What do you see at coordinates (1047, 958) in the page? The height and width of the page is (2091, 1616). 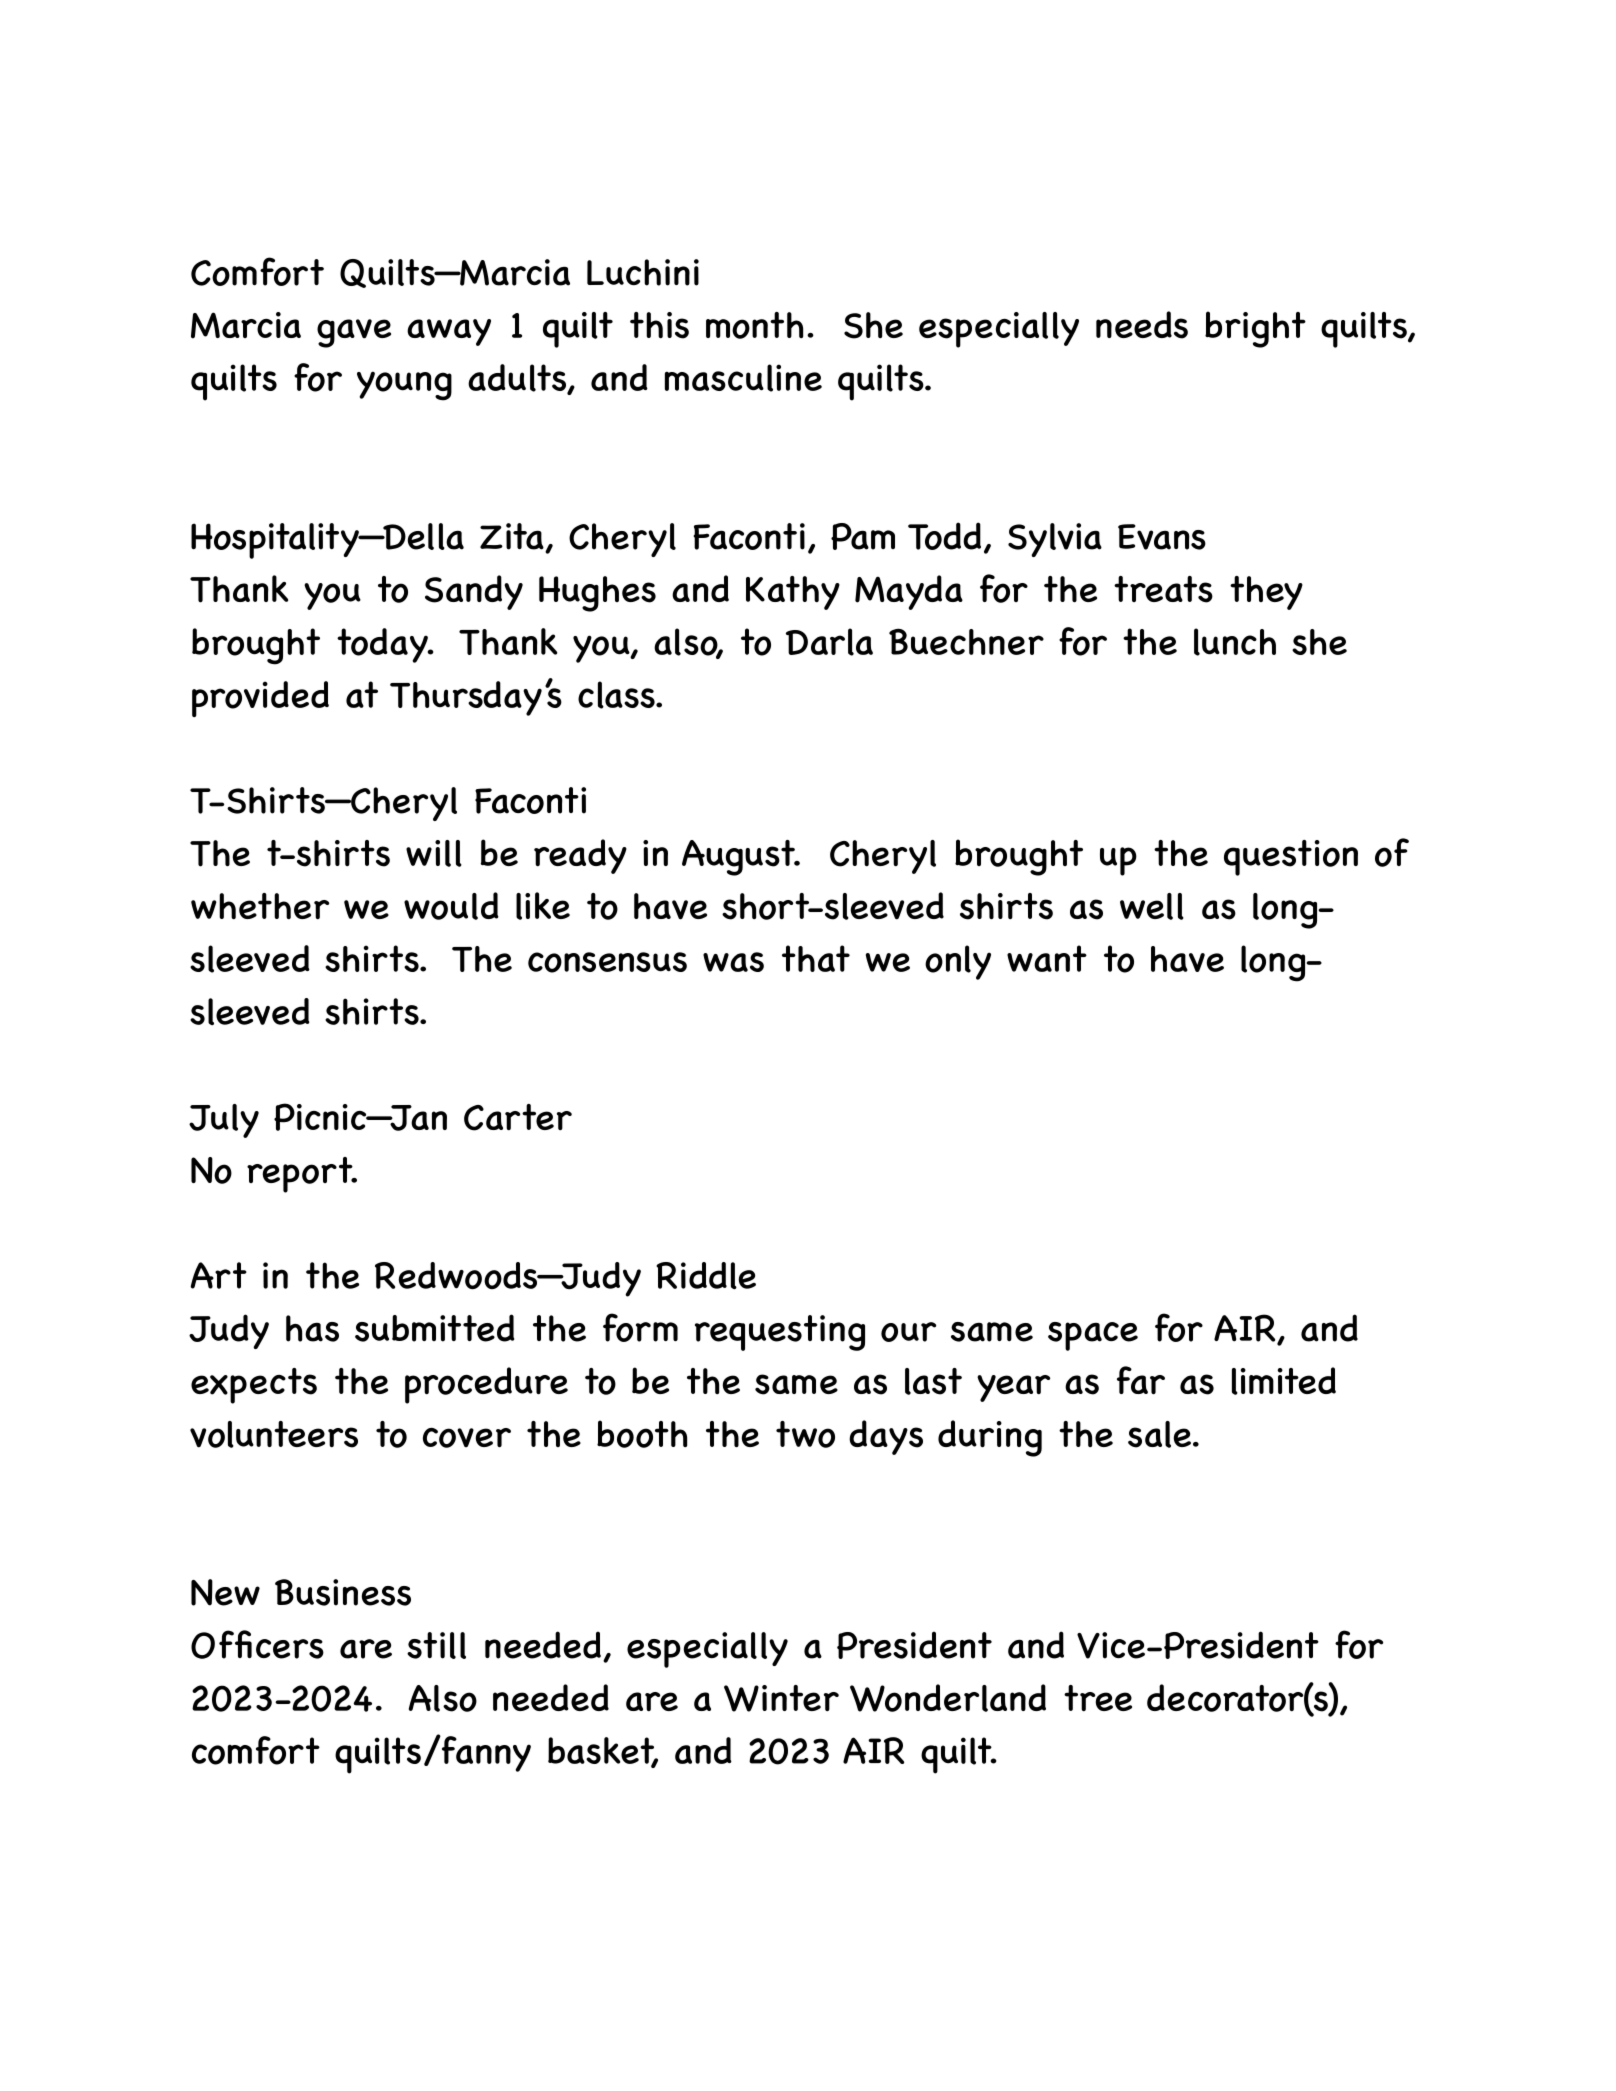 I see `want` at bounding box center [1047, 958].
